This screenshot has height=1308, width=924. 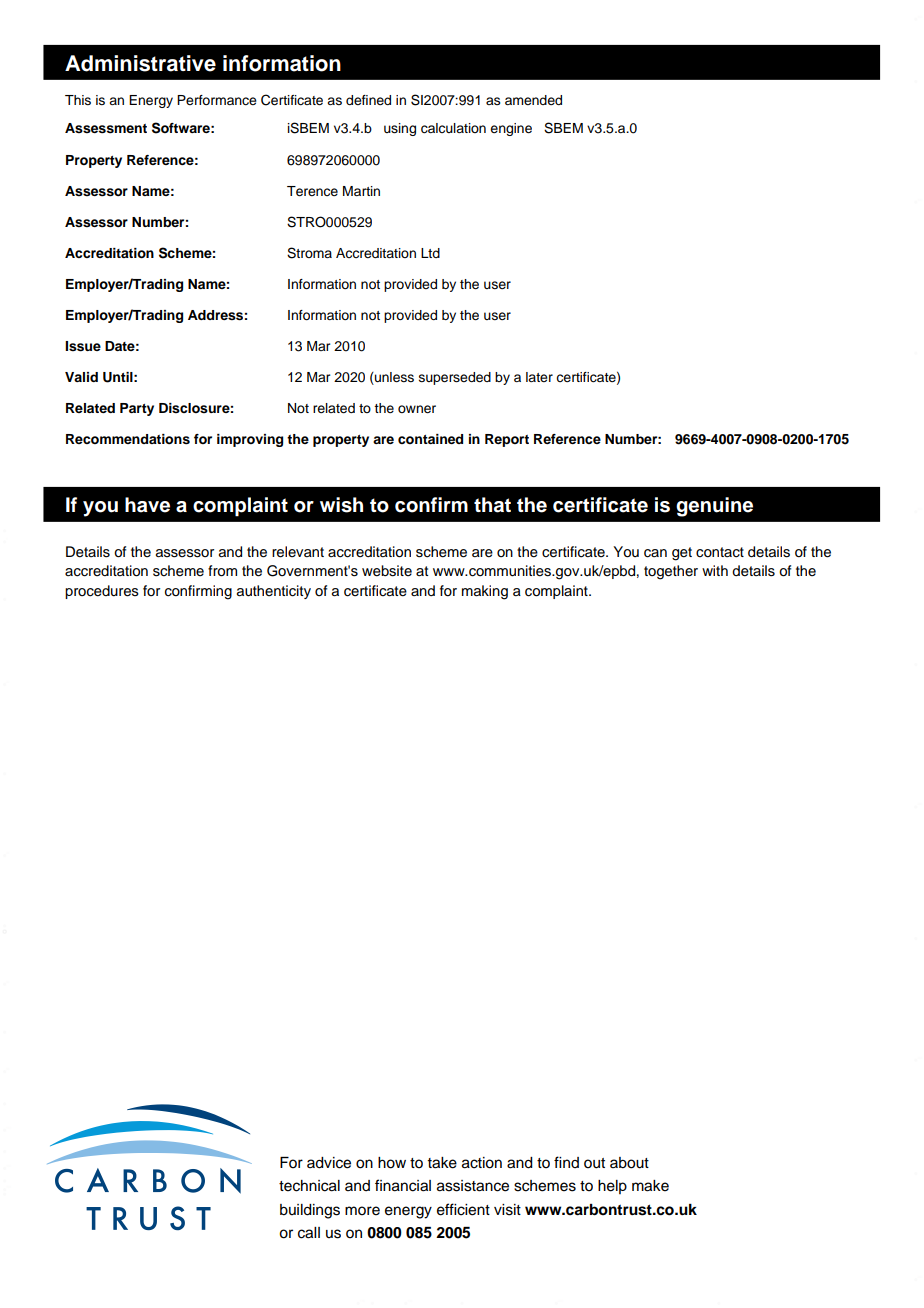 I want to click on together, so click(x=671, y=572).
